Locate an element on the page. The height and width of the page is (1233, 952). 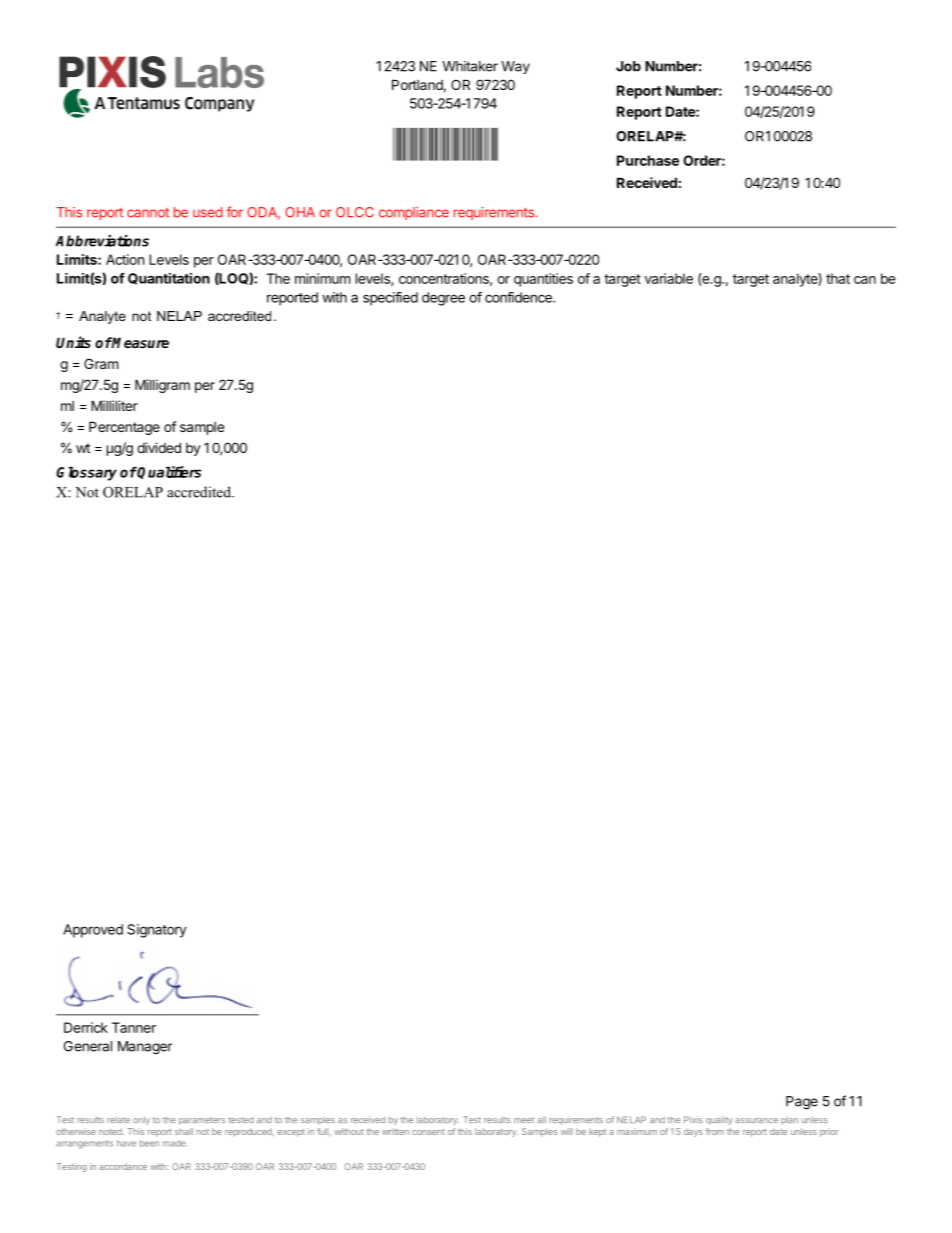
Milliliter is located at coordinates (114, 405).
